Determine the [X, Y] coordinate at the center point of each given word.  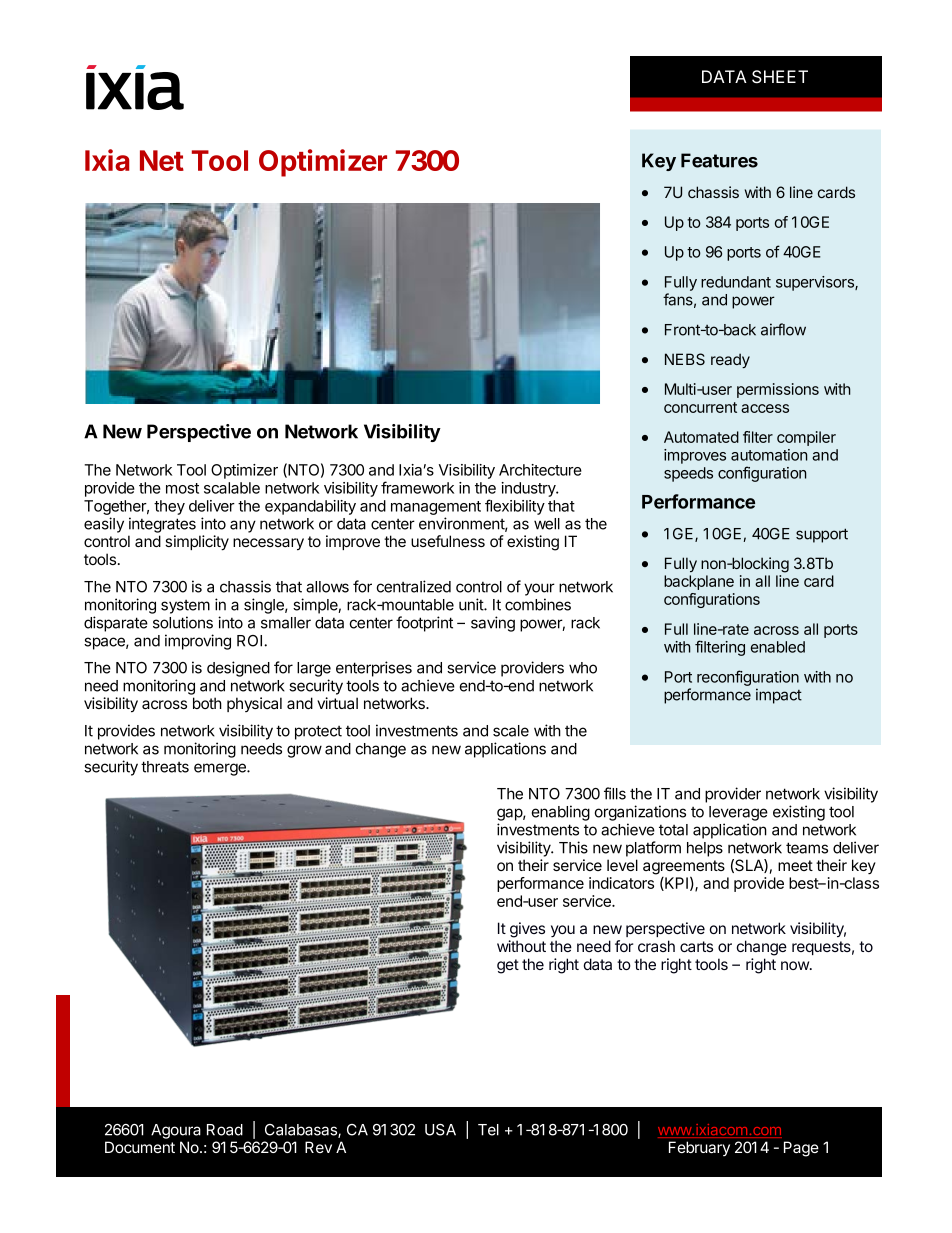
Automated [701, 437]
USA [440, 1130]
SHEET [780, 77]
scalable [232, 488]
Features [719, 160]
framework [417, 487]
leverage [738, 813]
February [699, 1148]
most [182, 488]
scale [511, 731]
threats [165, 767]
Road [225, 1130]
